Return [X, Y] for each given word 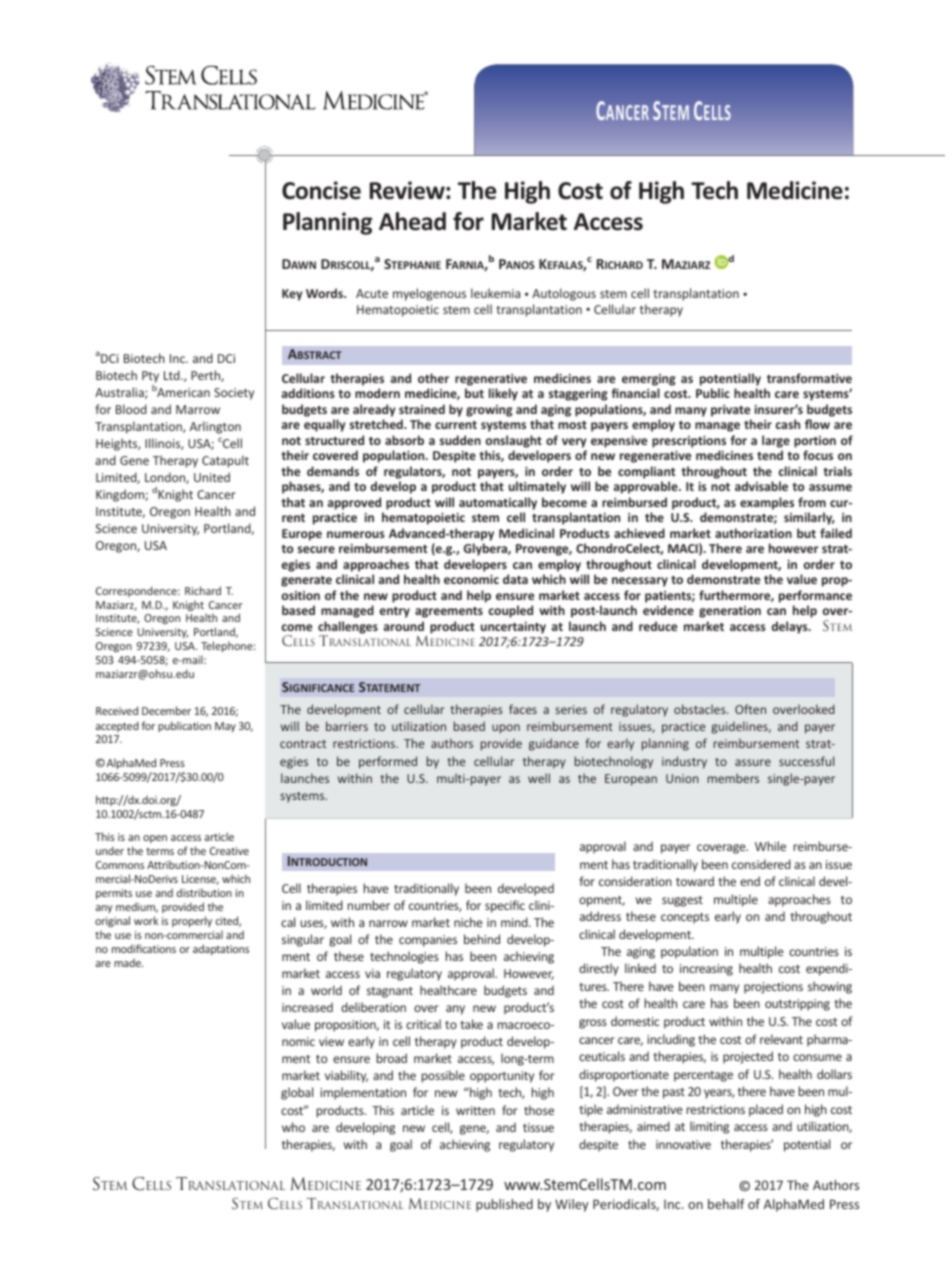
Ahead [412, 221]
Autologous [564, 294]
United [212, 477]
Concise [321, 190]
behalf [726, 1204]
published [504, 1205]
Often [750, 709]
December [166, 710]
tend [770, 455]
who [293, 1127]
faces [523, 709]
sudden [460, 440]
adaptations [221, 949]
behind [482, 939]
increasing [706, 970]
